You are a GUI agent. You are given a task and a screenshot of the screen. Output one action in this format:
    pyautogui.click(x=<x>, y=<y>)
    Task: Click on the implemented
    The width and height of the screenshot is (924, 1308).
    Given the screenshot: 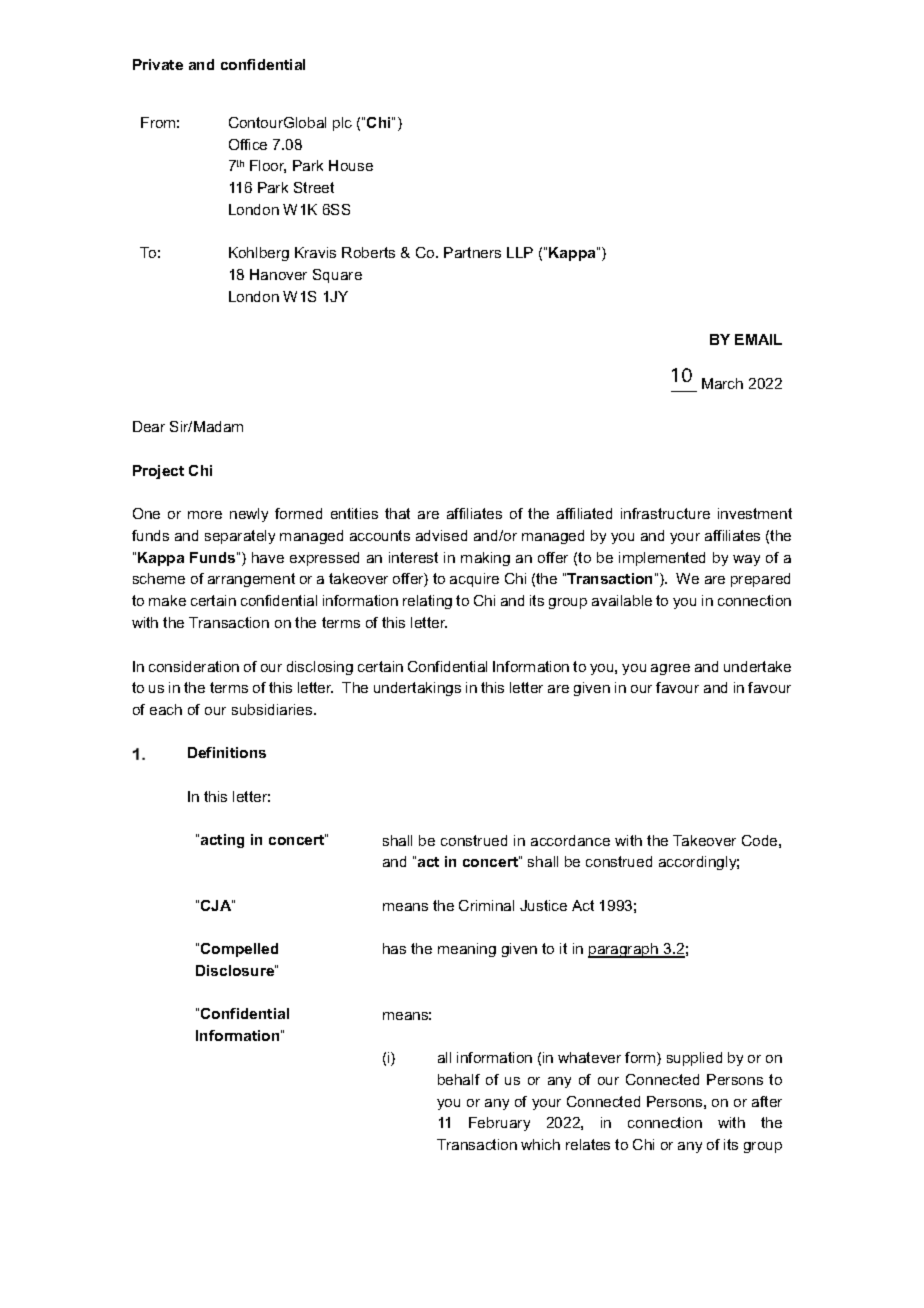 What is the action you would take?
    pyautogui.click(x=662, y=559)
